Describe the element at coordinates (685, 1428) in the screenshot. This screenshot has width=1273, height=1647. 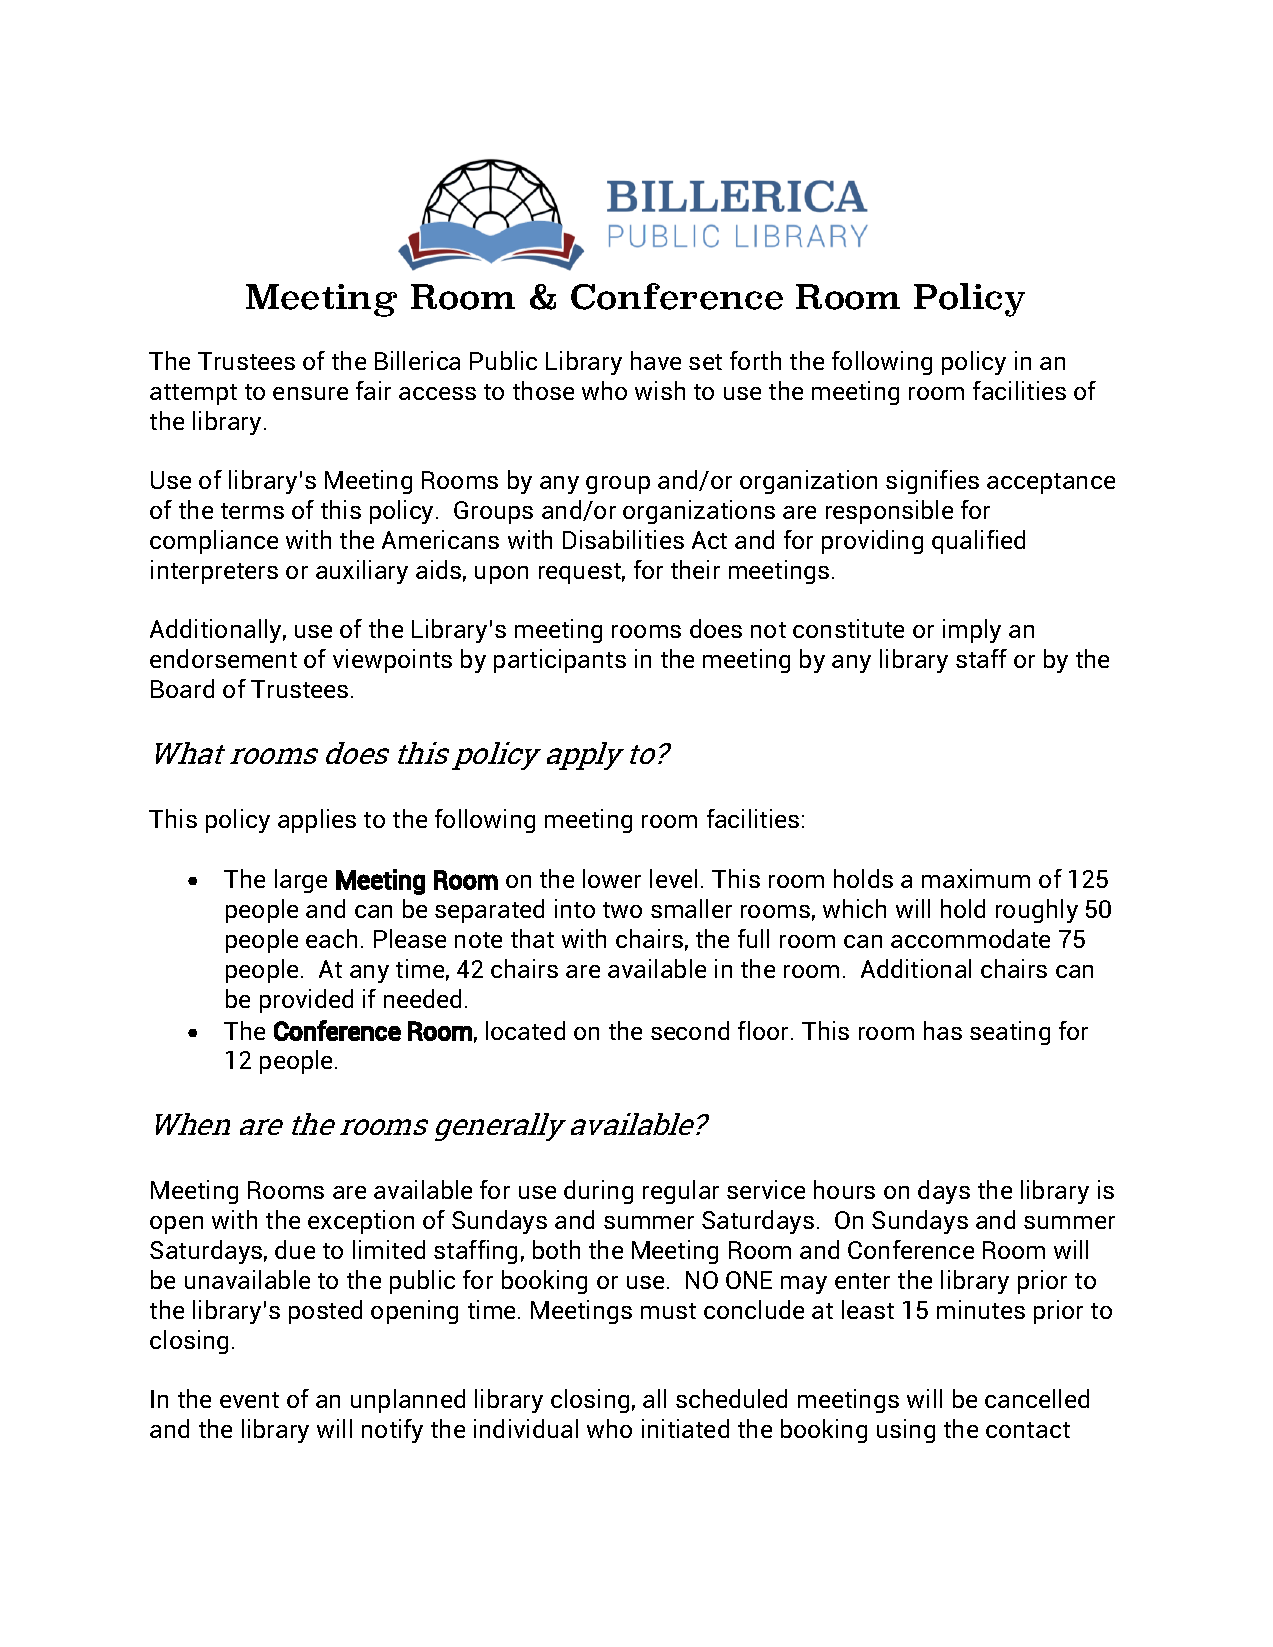
I see `initiated` at that location.
